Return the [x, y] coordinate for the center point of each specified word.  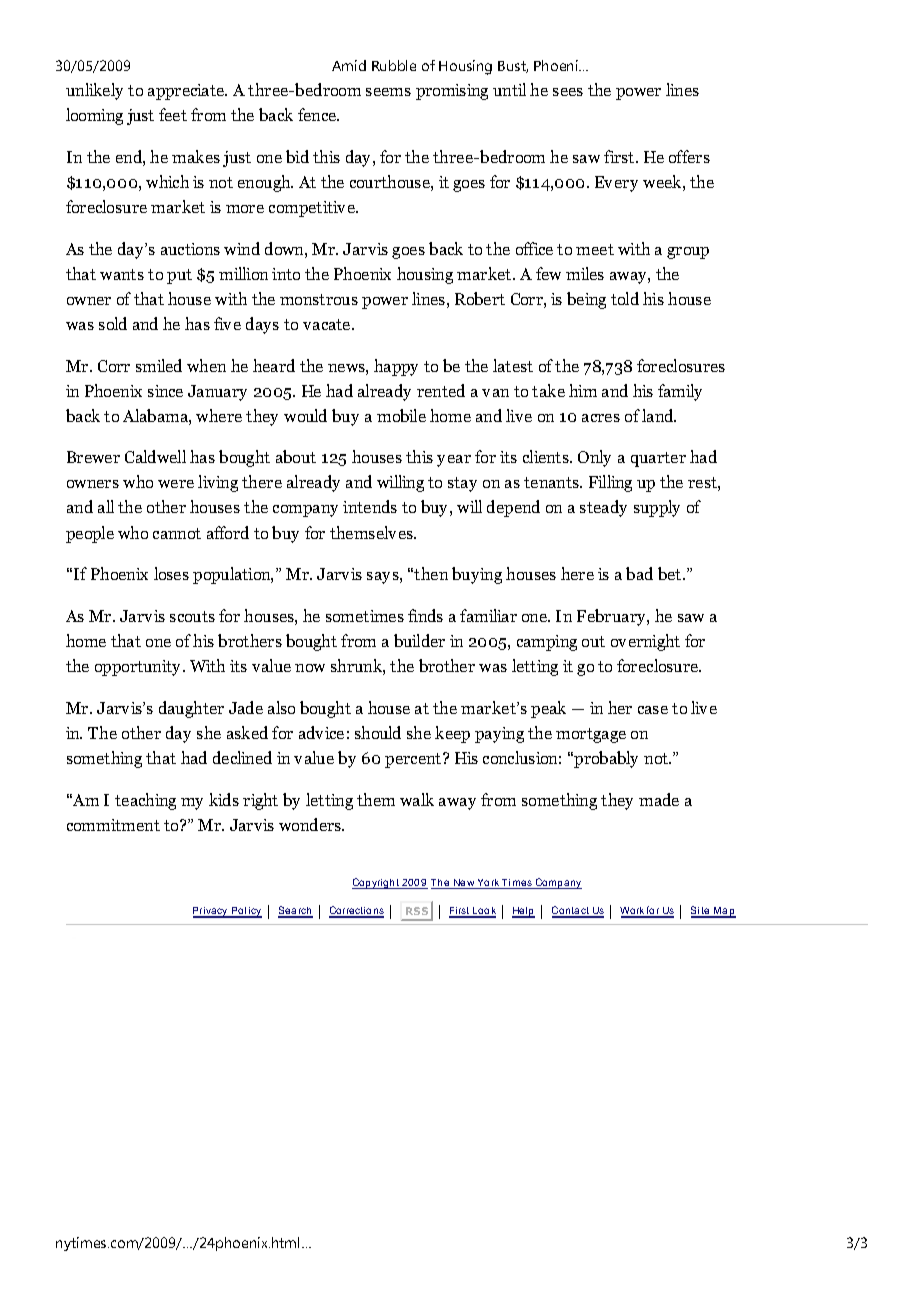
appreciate [187, 92]
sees [568, 92]
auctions [190, 249]
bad [639, 573]
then [431, 573]
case [653, 710]
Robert [480, 298]
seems [388, 92]
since [165, 391]
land [659, 415]
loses [171, 573]
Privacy [211, 912]
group [688, 253]
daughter [191, 709]
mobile [401, 415]
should [378, 732]
